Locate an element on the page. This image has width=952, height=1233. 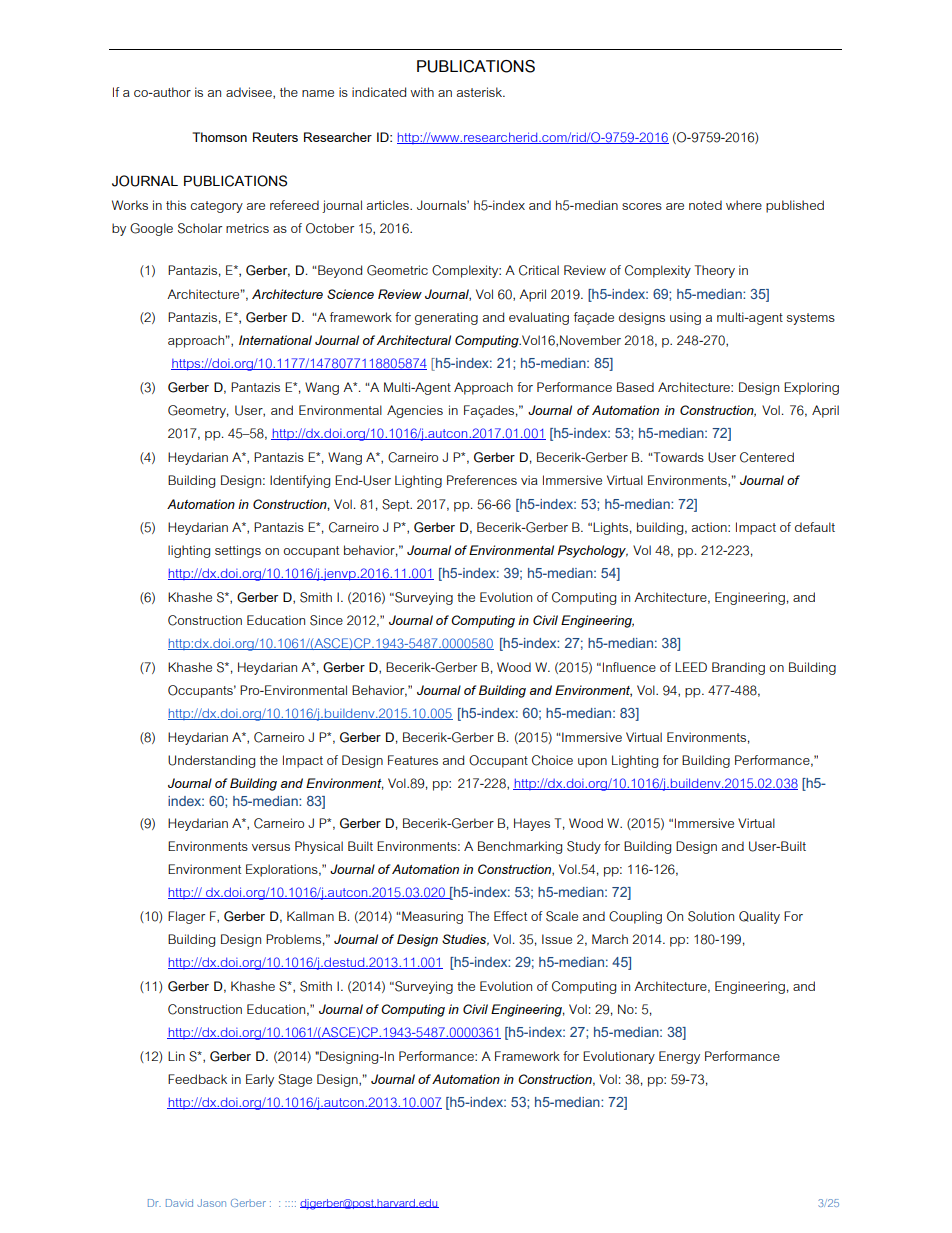
Thomson is located at coordinates (219, 137).
